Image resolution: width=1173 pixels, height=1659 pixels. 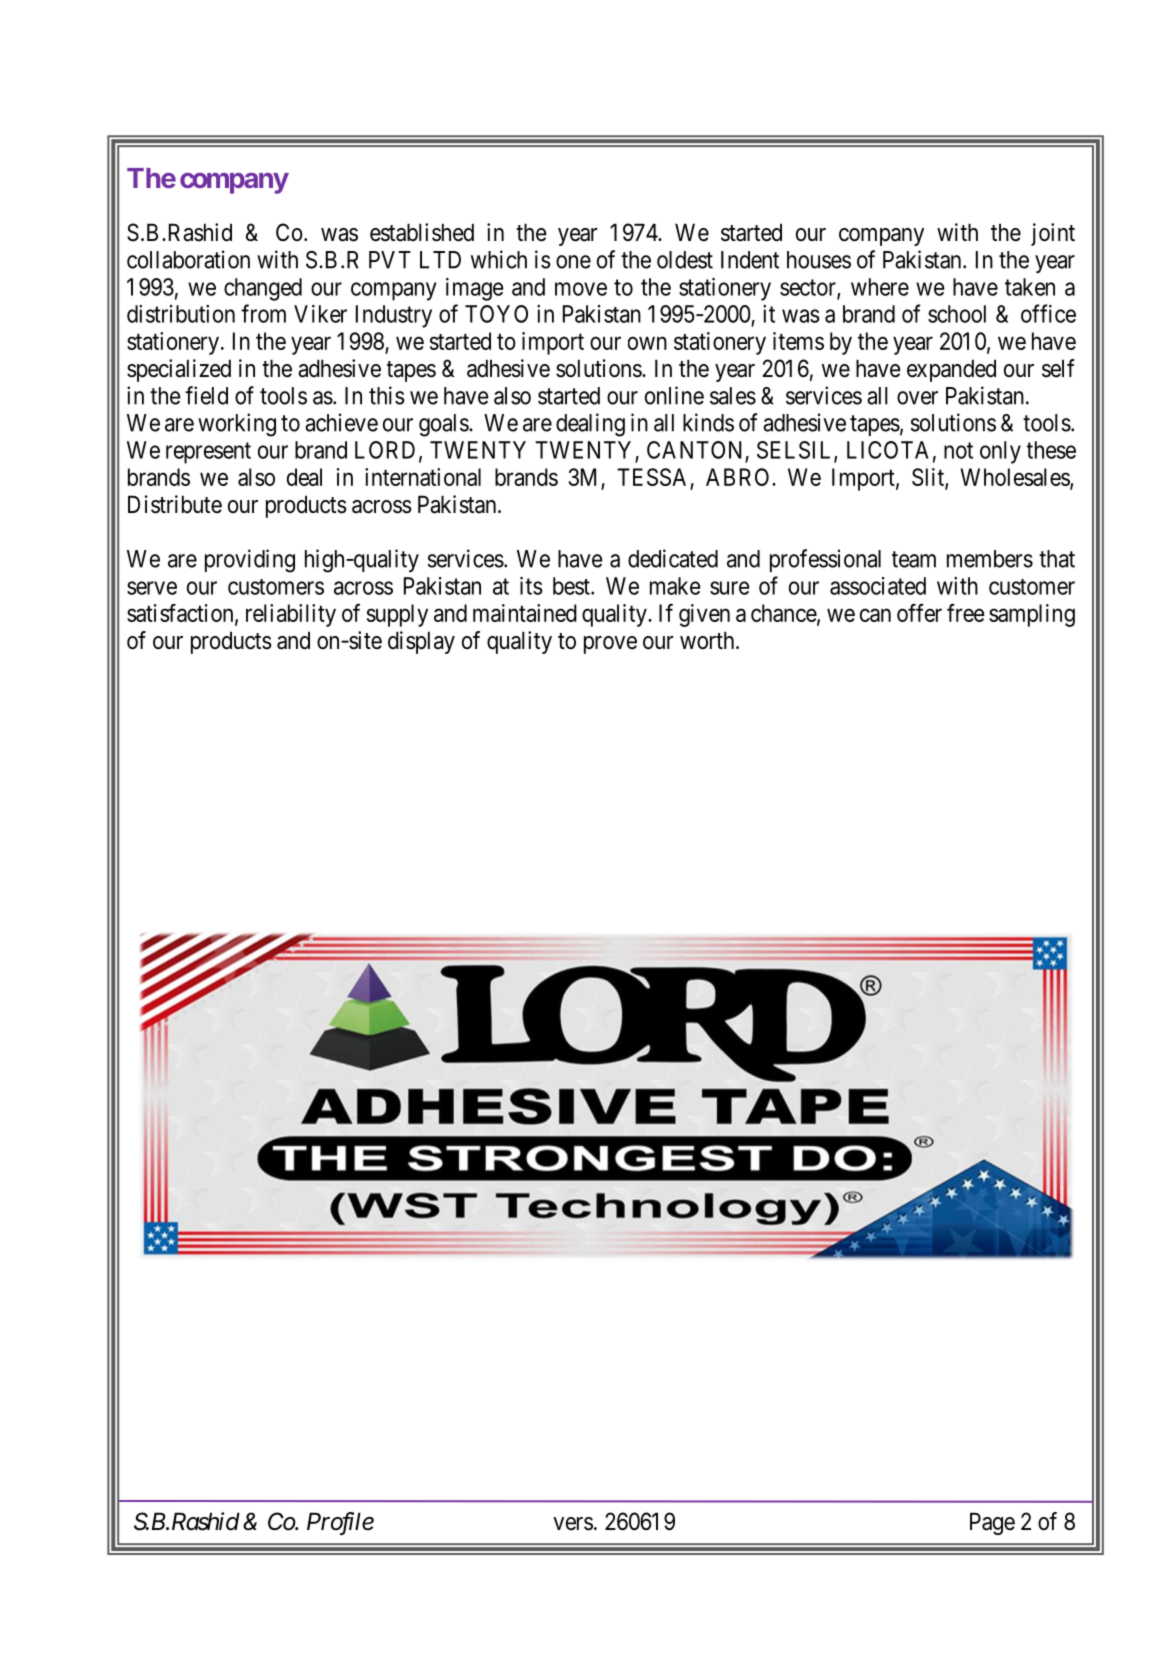 I want to click on move, so click(x=581, y=289).
